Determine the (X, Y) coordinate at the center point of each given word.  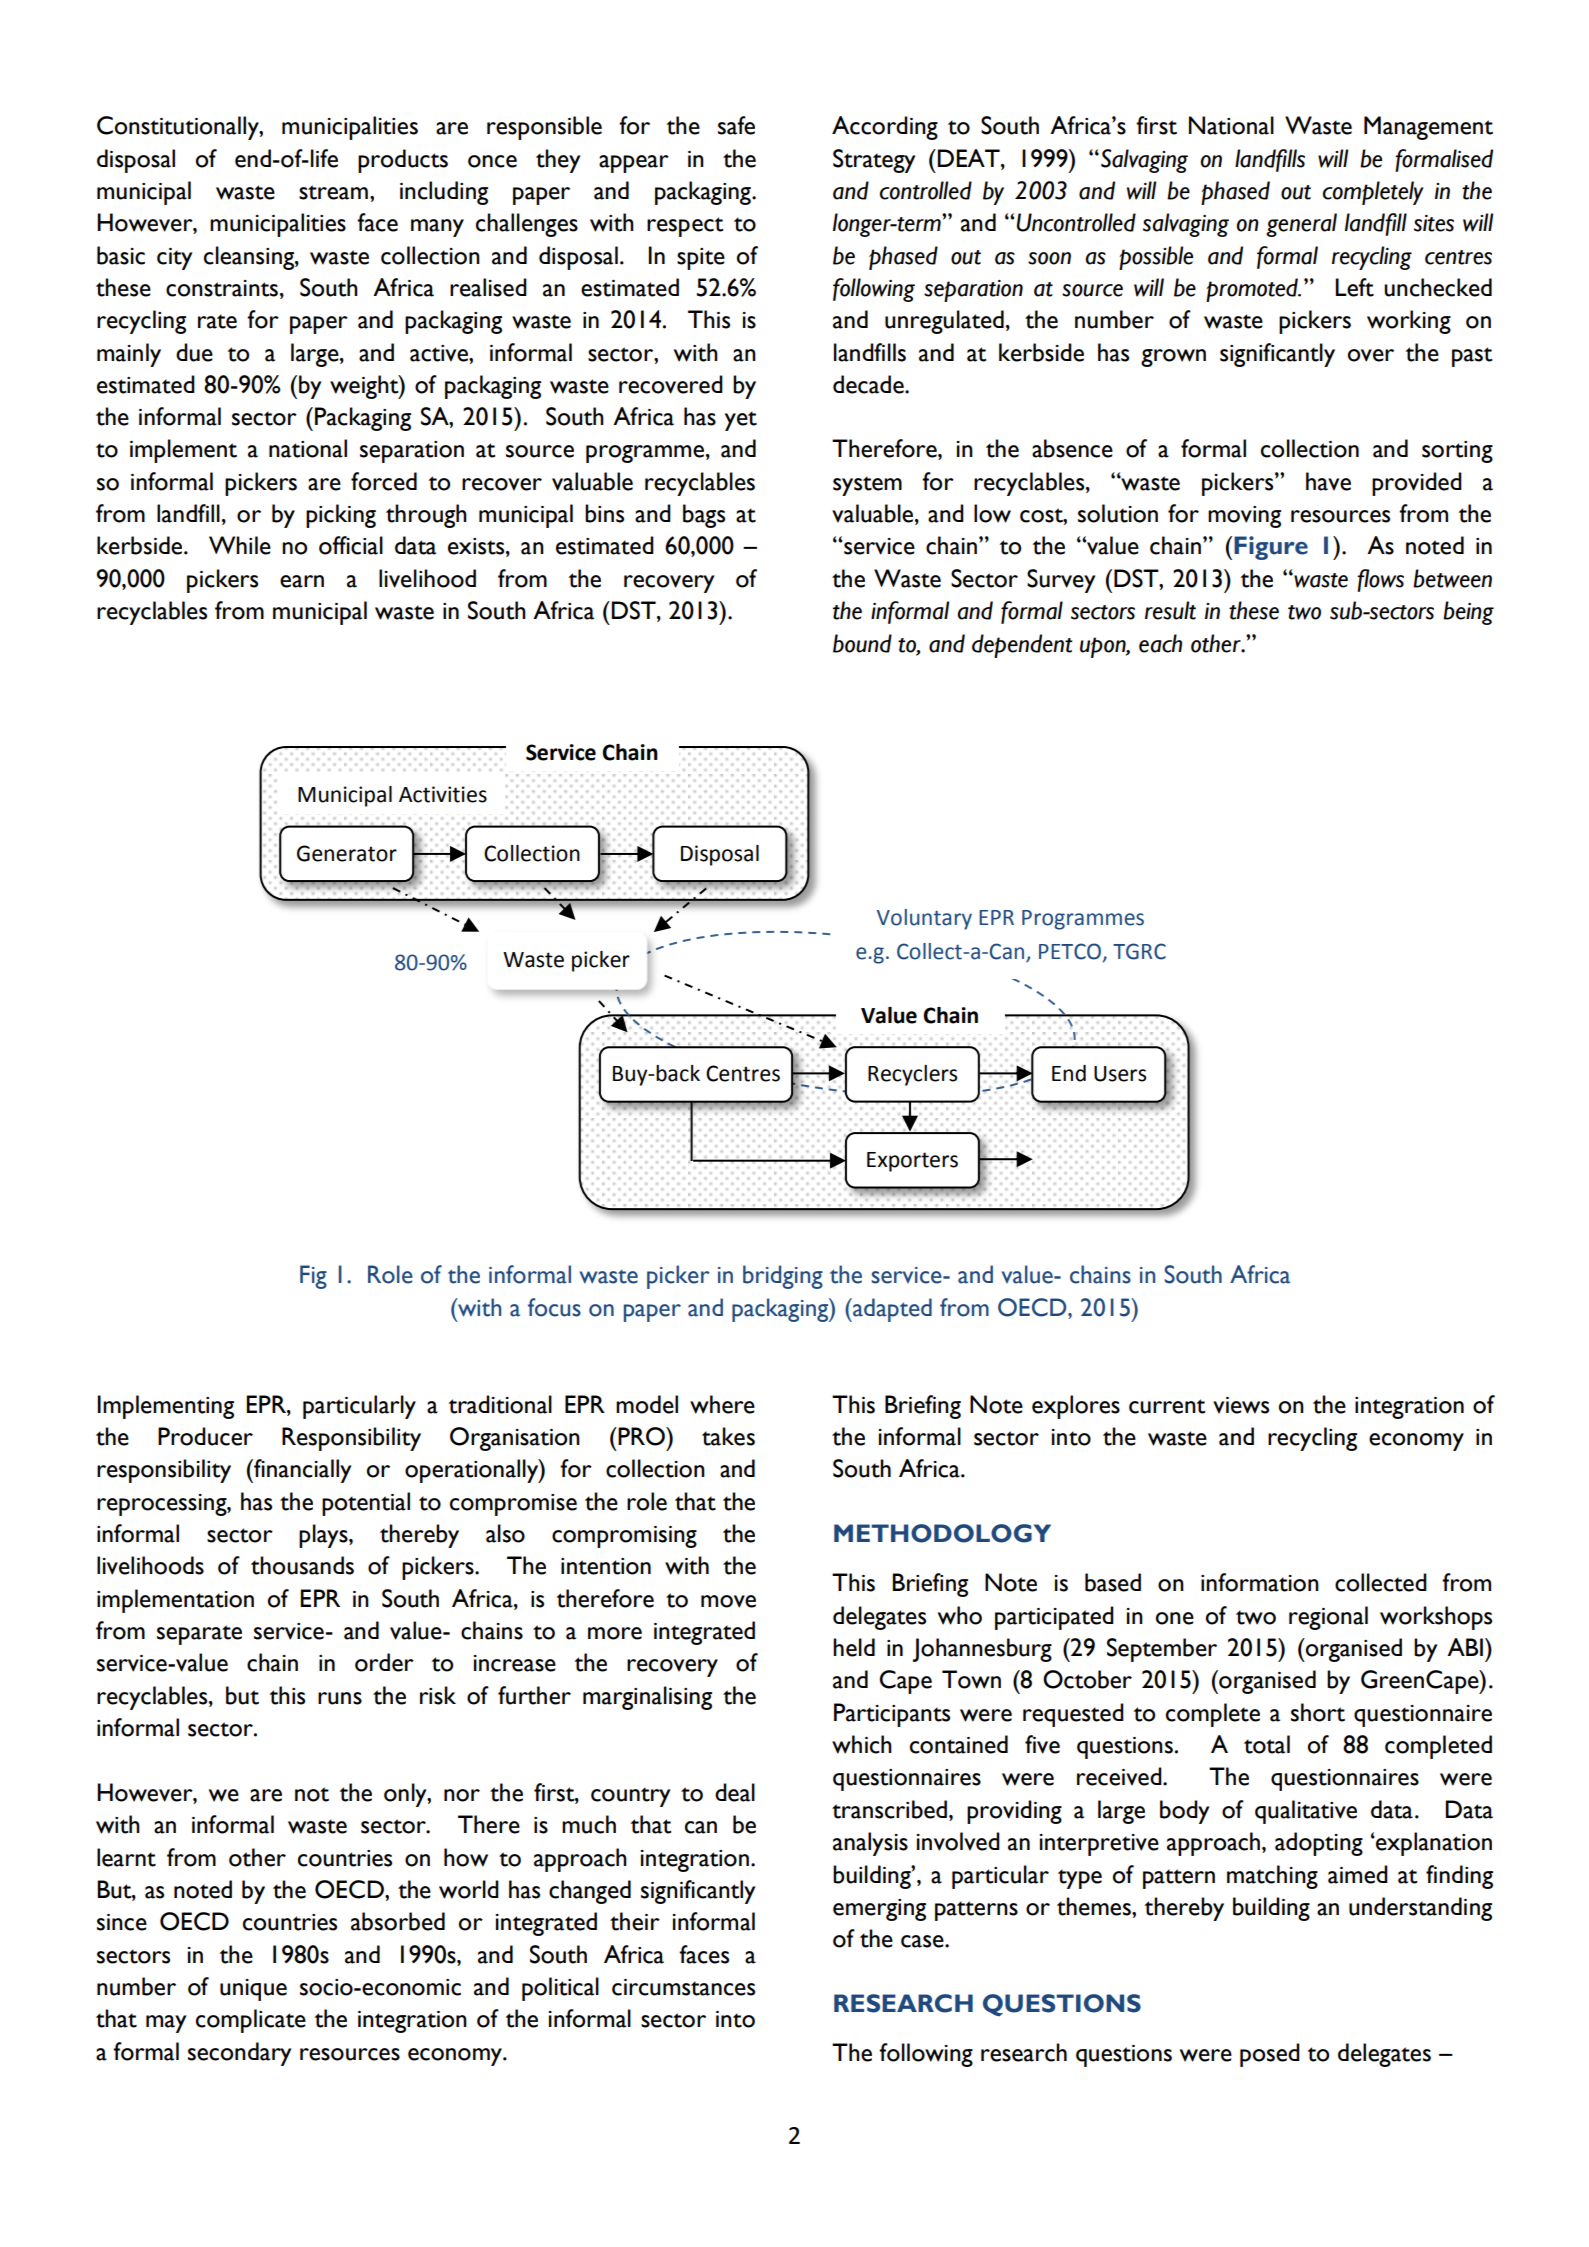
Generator (347, 853)
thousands (302, 1565)
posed (1270, 2055)
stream (333, 192)
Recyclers (912, 1075)
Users (1120, 1074)
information (1260, 1582)
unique (253, 1990)
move (728, 1601)
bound (862, 643)
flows (1380, 580)
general (1301, 225)
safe (736, 125)
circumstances (683, 1987)
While (240, 545)
